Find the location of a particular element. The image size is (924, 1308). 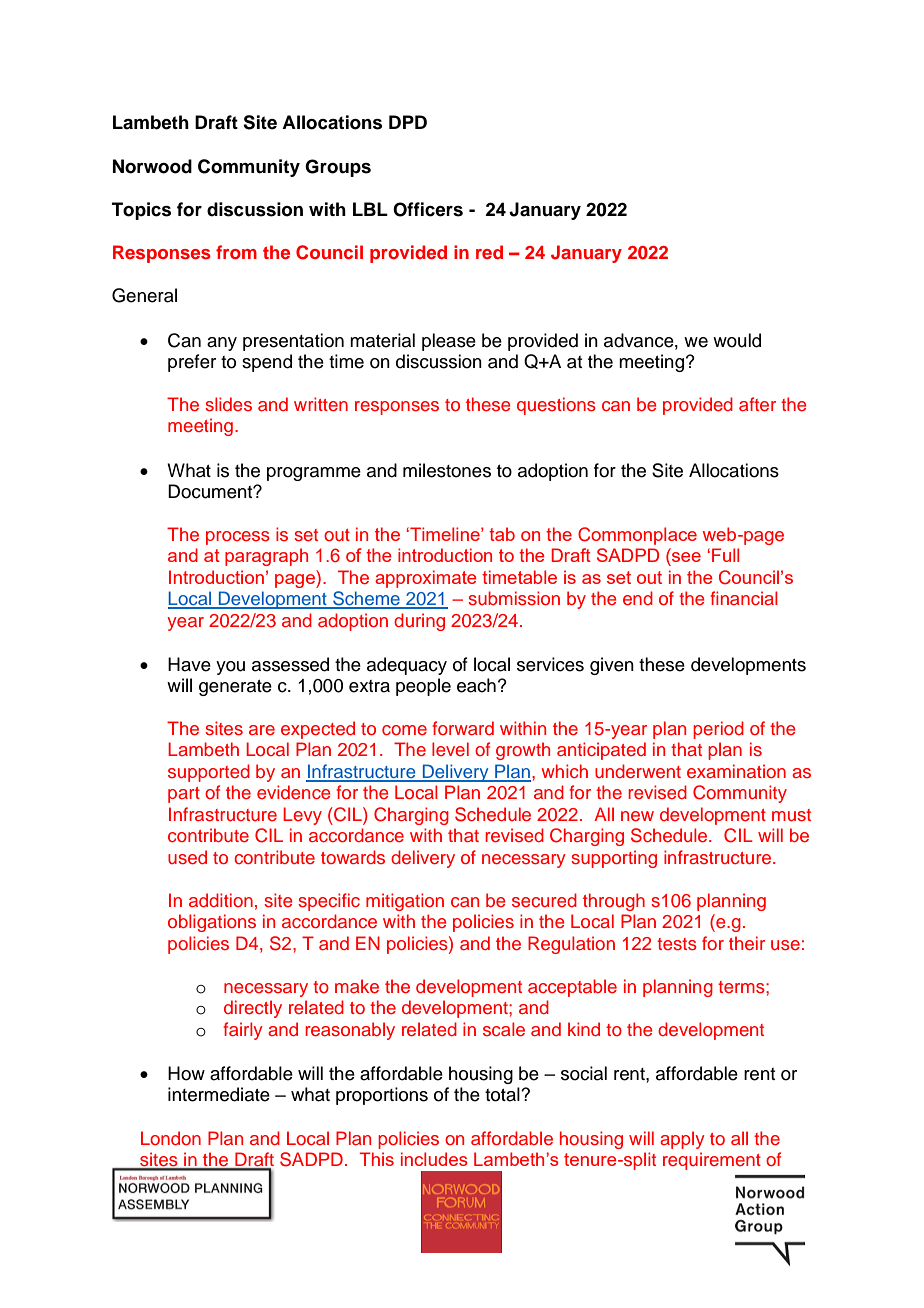

includes is located at coordinates (434, 1159).
